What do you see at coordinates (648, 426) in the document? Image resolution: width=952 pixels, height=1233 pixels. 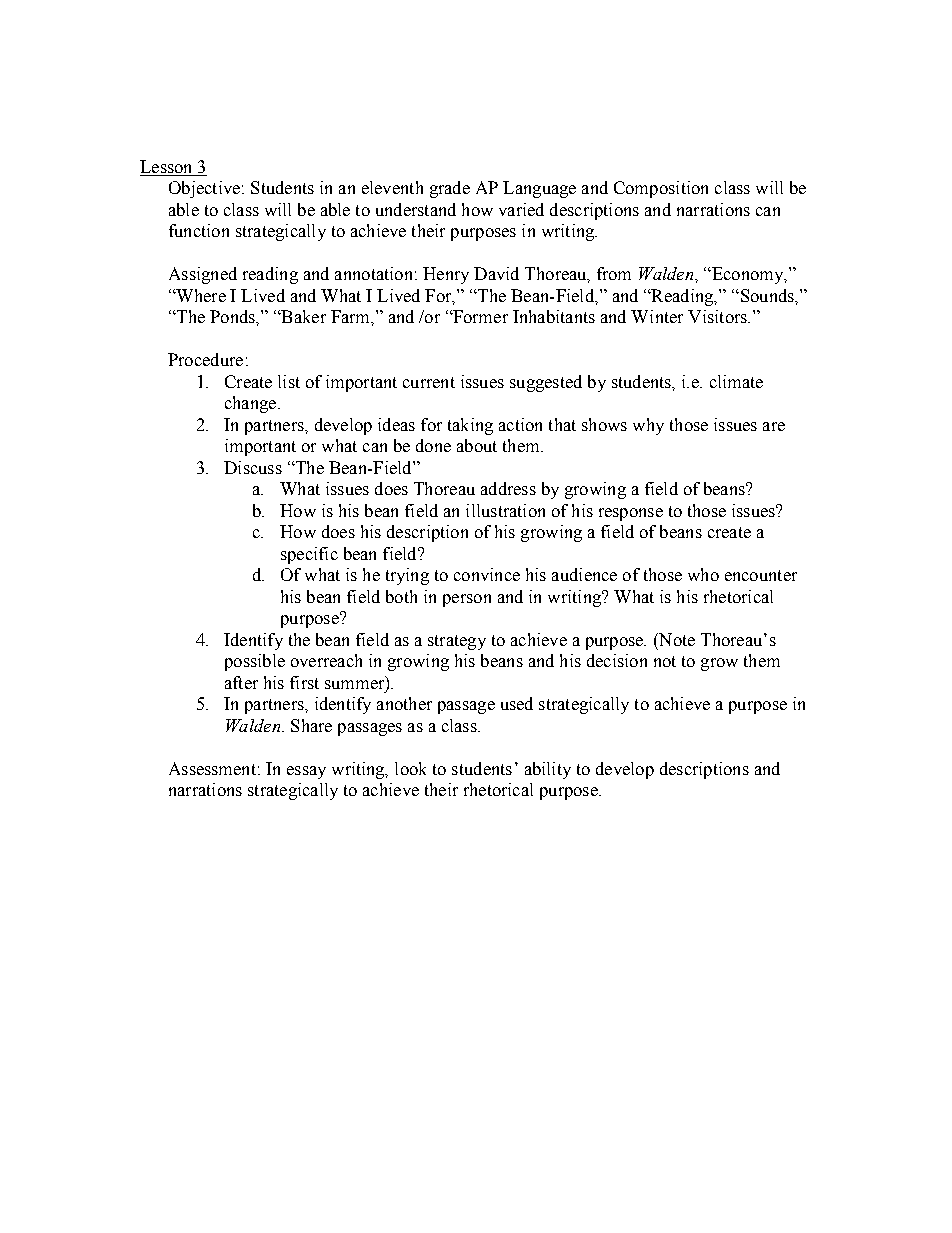 I see `why` at bounding box center [648, 426].
